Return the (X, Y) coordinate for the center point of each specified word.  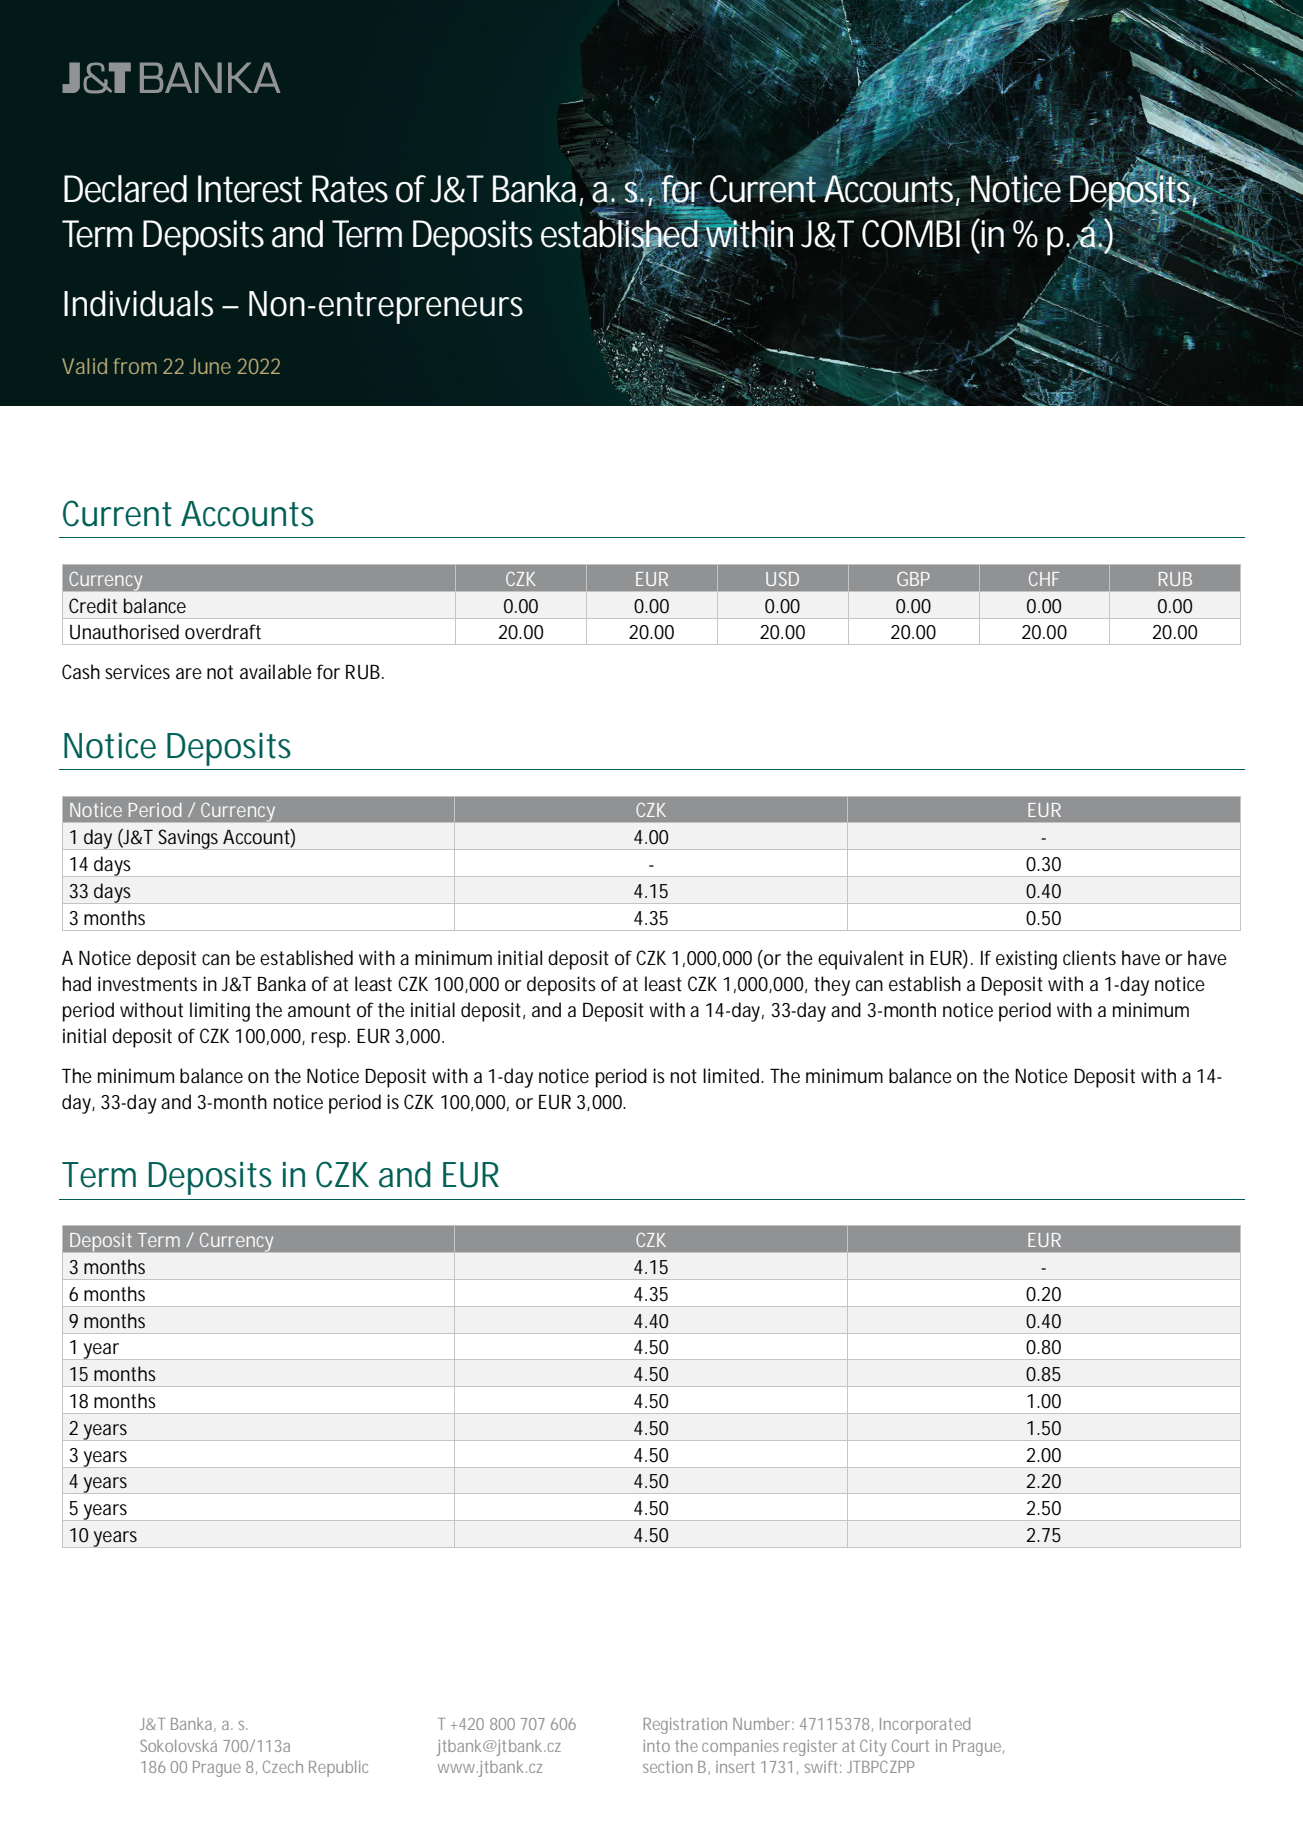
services (137, 672)
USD (782, 579)
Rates (350, 189)
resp (330, 1040)
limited (732, 1076)
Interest (250, 189)
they (832, 986)
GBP (913, 579)
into (657, 1746)
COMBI (911, 234)
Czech (283, 1766)
